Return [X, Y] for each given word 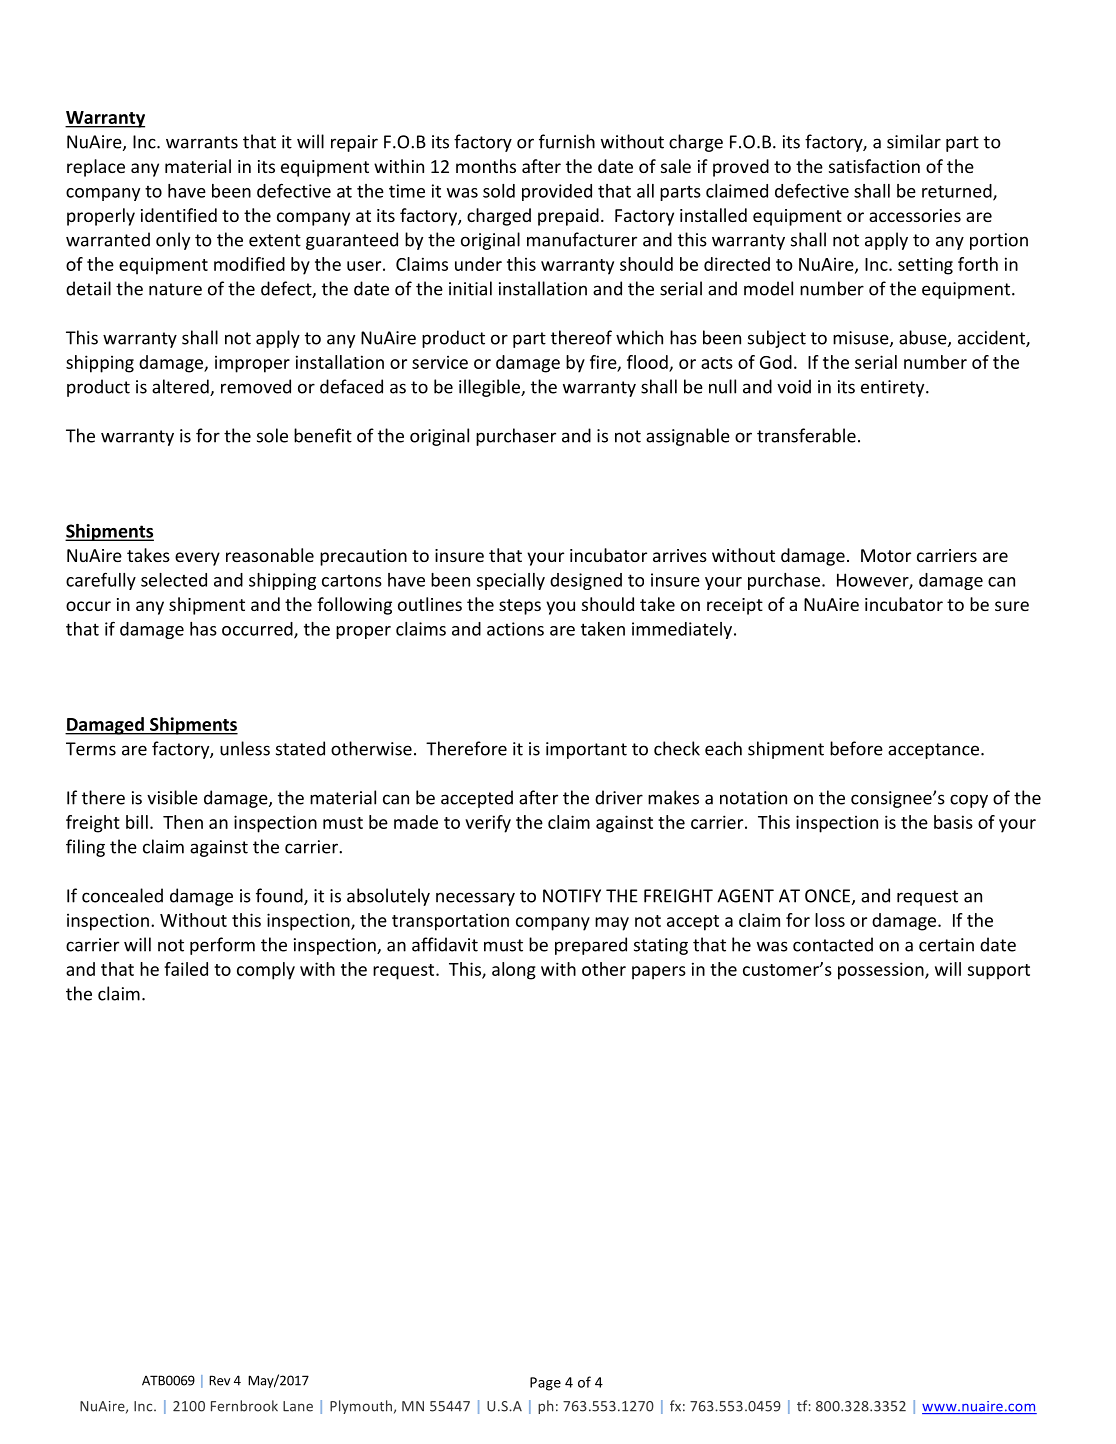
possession [882, 971]
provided [557, 192]
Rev [219, 1380]
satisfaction [874, 166]
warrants [202, 142]
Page [545, 1384]
